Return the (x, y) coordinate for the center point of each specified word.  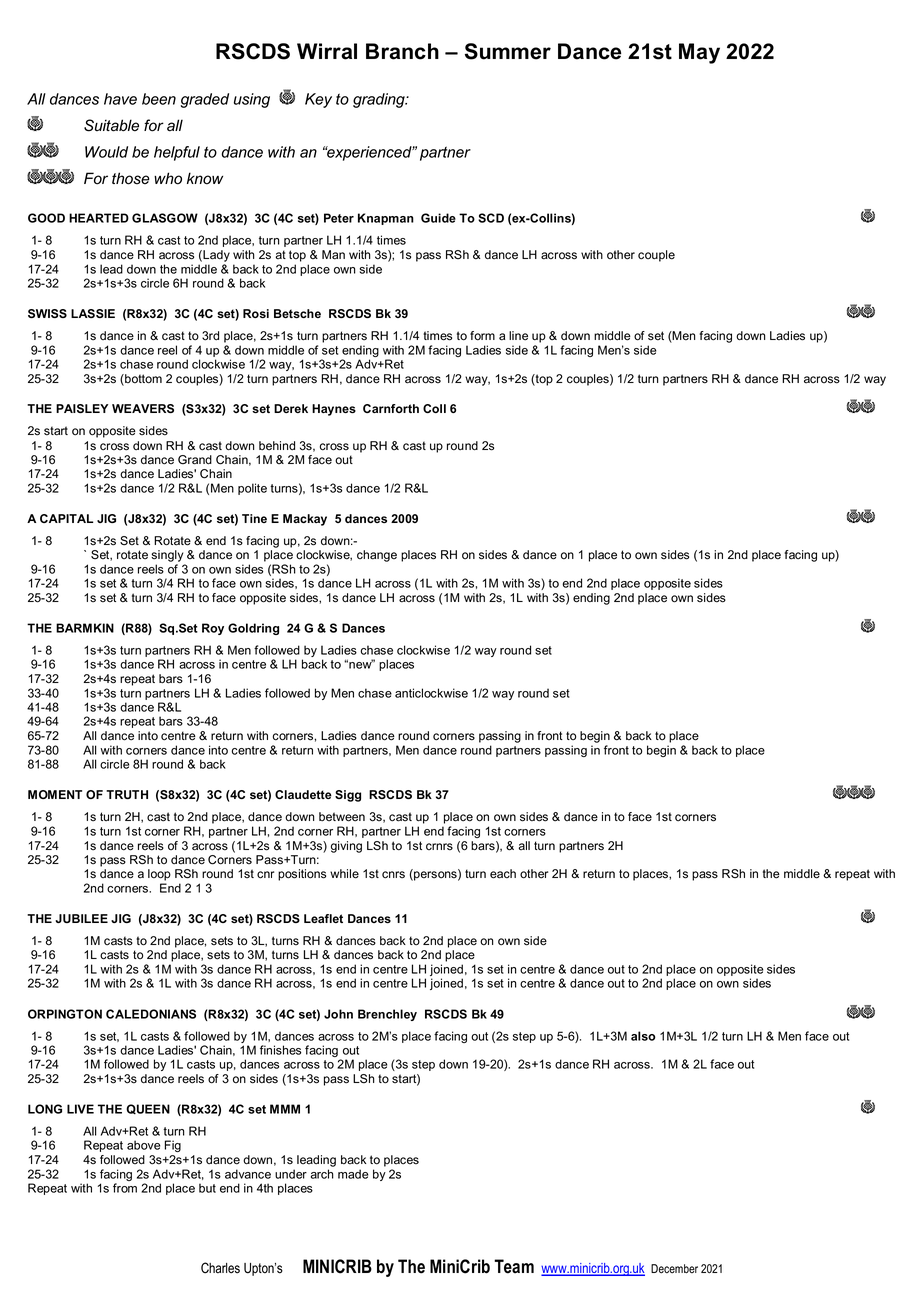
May (699, 53)
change (377, 556)
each (503, 874)
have (120, 99)
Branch (402, 51)
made (353, 1174)
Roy (213, 629)
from (125, 1188)
